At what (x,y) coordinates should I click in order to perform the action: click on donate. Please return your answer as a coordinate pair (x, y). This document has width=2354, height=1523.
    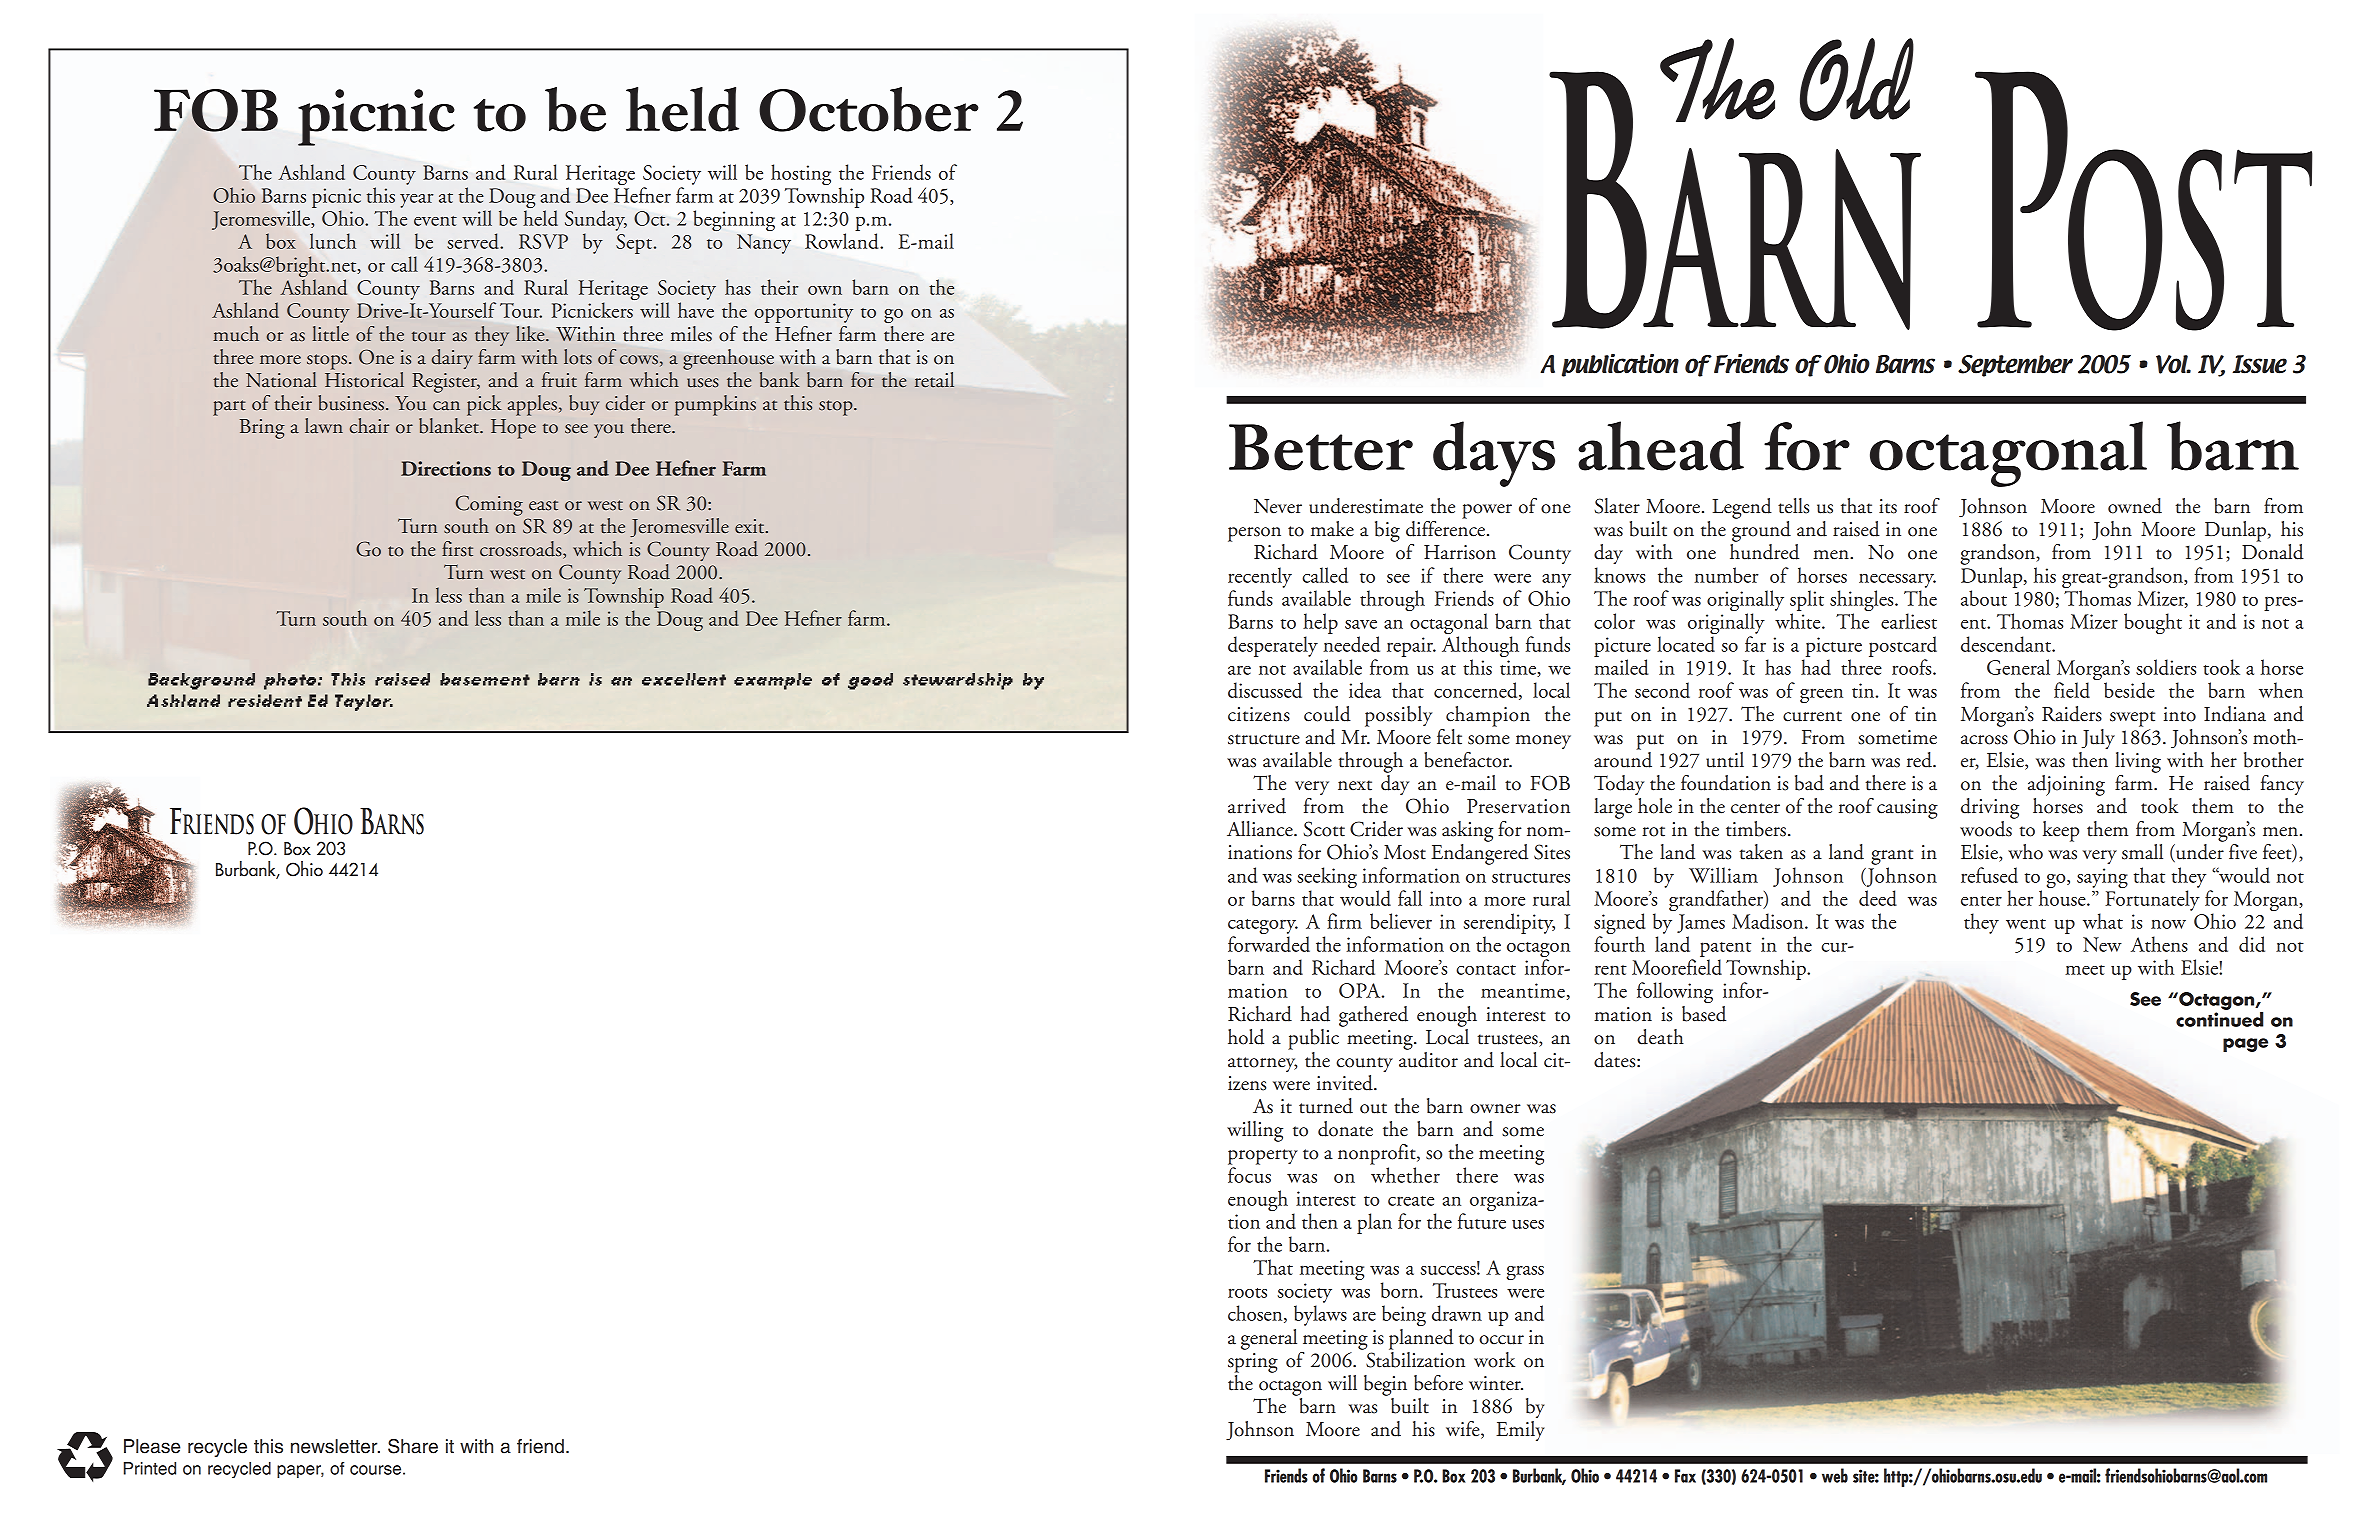
    Looking at the image, I should click on (1345, 1129).
